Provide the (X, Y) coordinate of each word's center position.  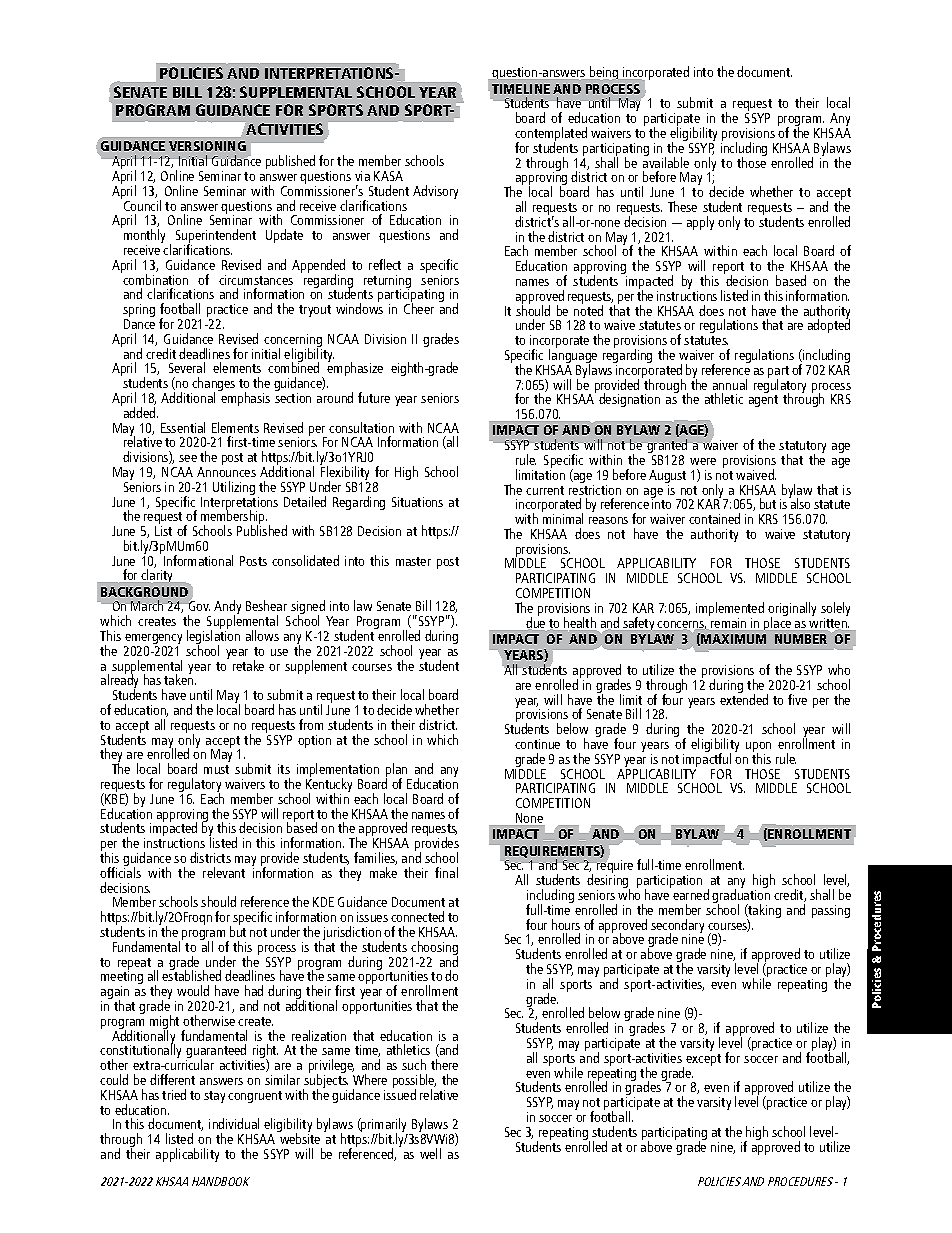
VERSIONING (207, 146)
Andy (227, 609)
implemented (730, 610)
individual (234, 1123)
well (430, 1153)
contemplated (551, 135)
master (413, 561)
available (666, 161)
